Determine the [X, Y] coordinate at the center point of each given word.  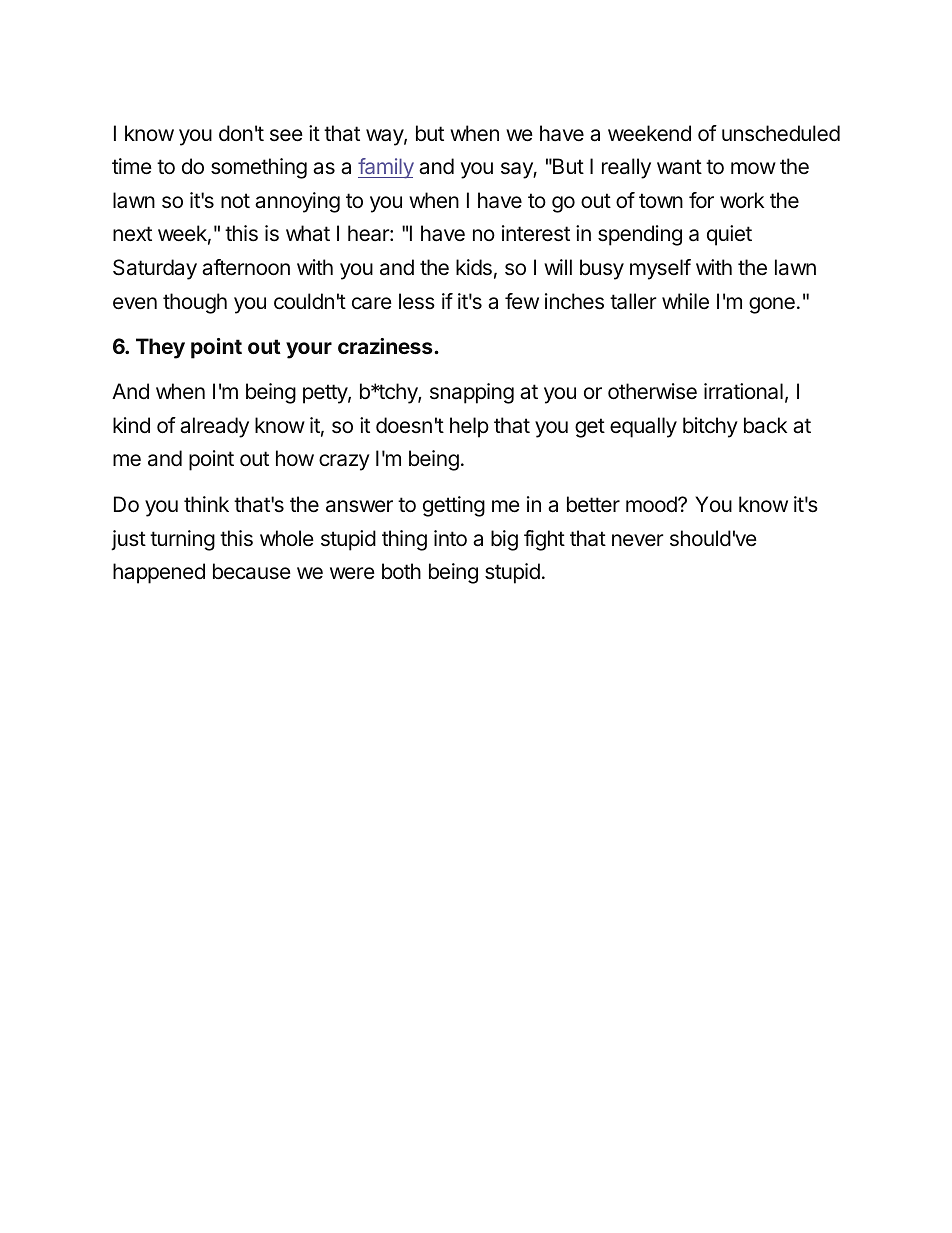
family [386, 168]
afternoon [246, 267]
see [286, 135]
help [469, 427]
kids [474, 267]
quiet [729, 235]
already [214, 427]
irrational [743, 391]
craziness [386, 346]
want [679, 167]
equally [643, 427]
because [252, 571]
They [160, 348]
